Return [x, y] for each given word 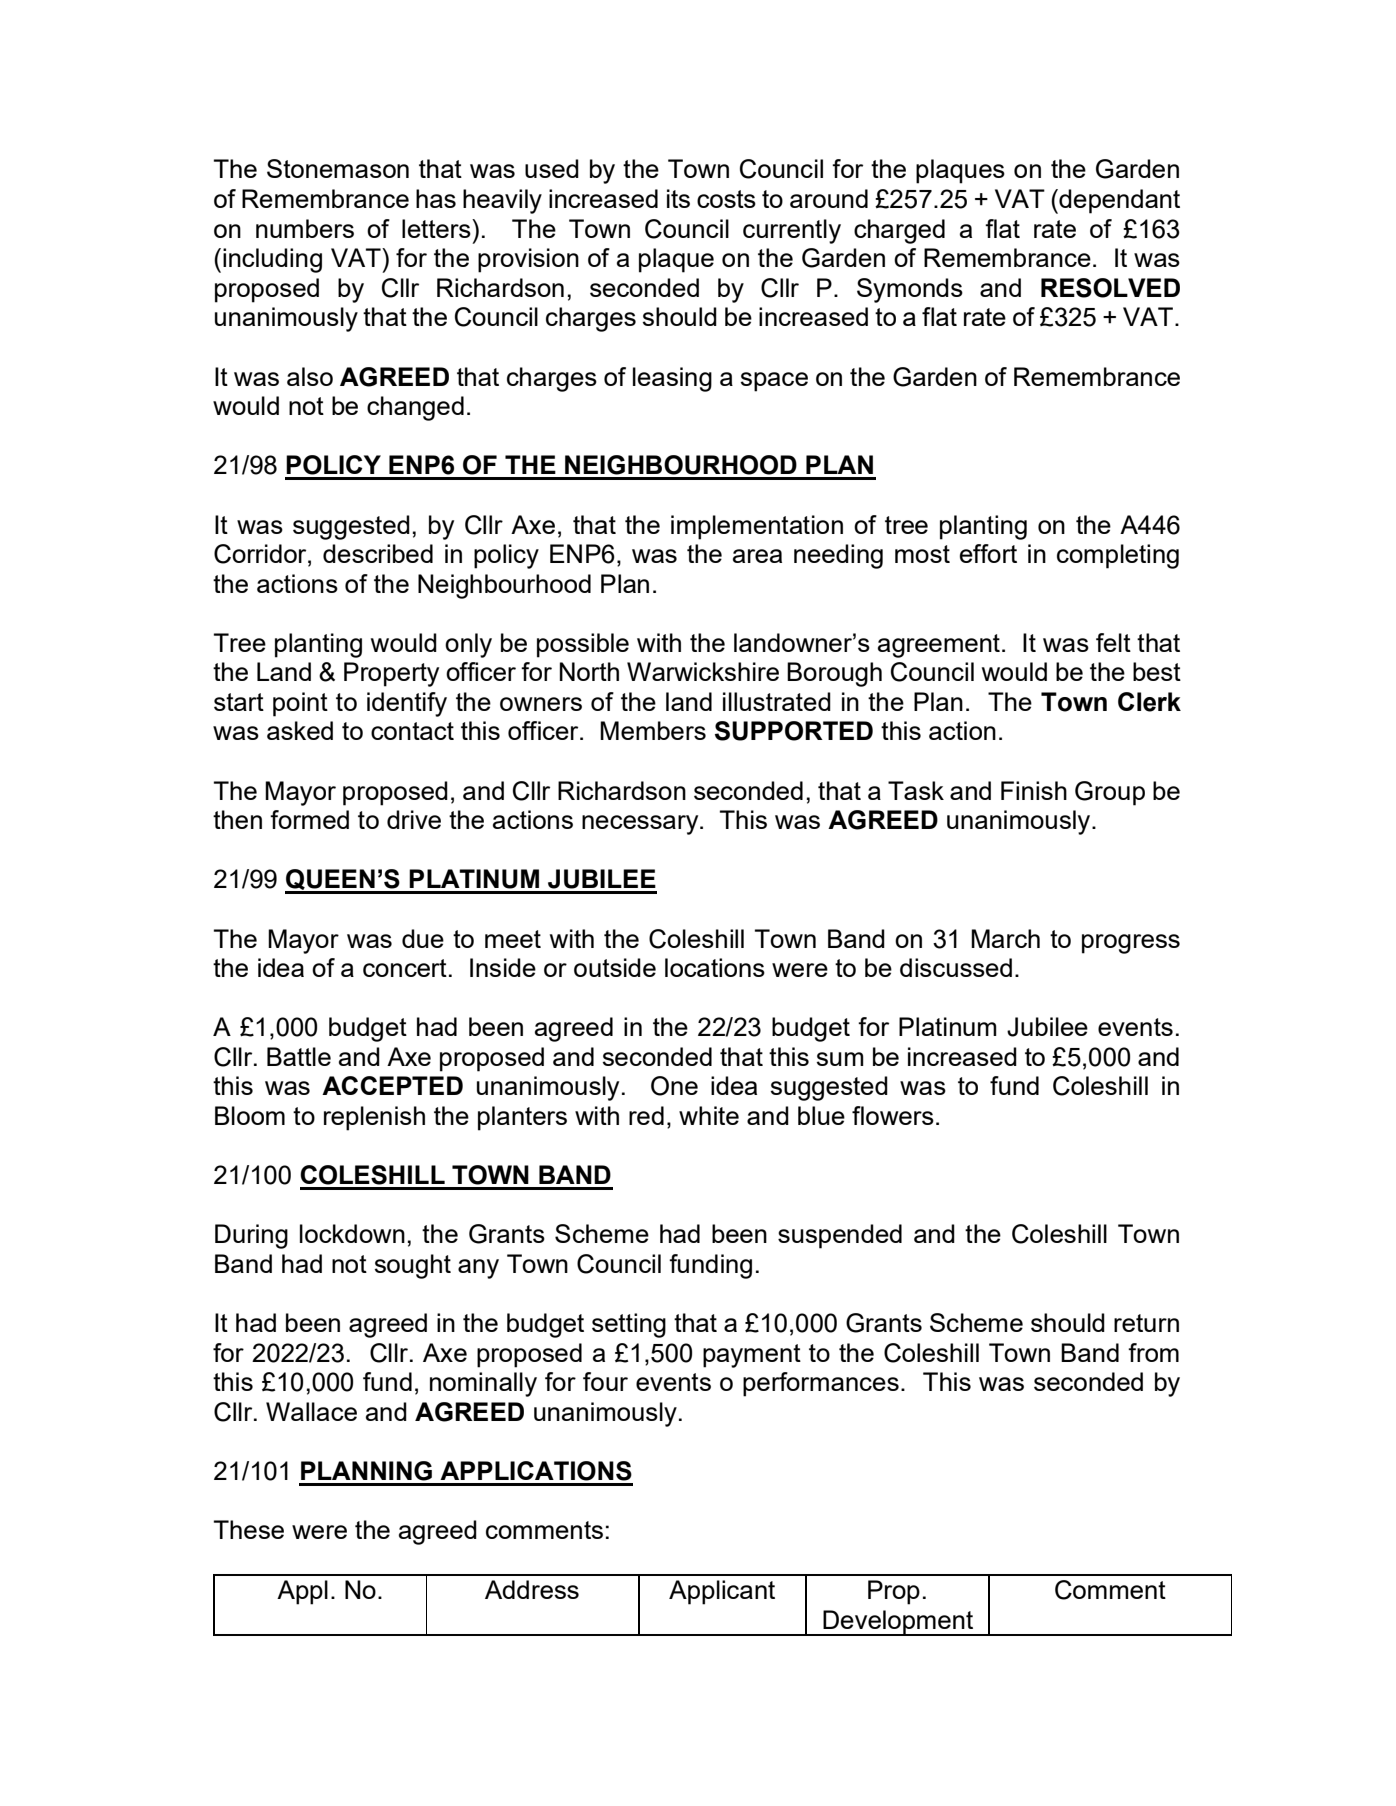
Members [653, 730]
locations [715, 967]
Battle [299, 1056]
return [1146, 1323]
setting [629, 1325]
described [378, 553]
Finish [1034, 790]
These [249, 1529]
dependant [1118, 201]
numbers [305, 228]
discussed [956, 967]
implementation [757, 527]
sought [413, 1266]
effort [988, 553]
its [678, 198]
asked [300, 730]
